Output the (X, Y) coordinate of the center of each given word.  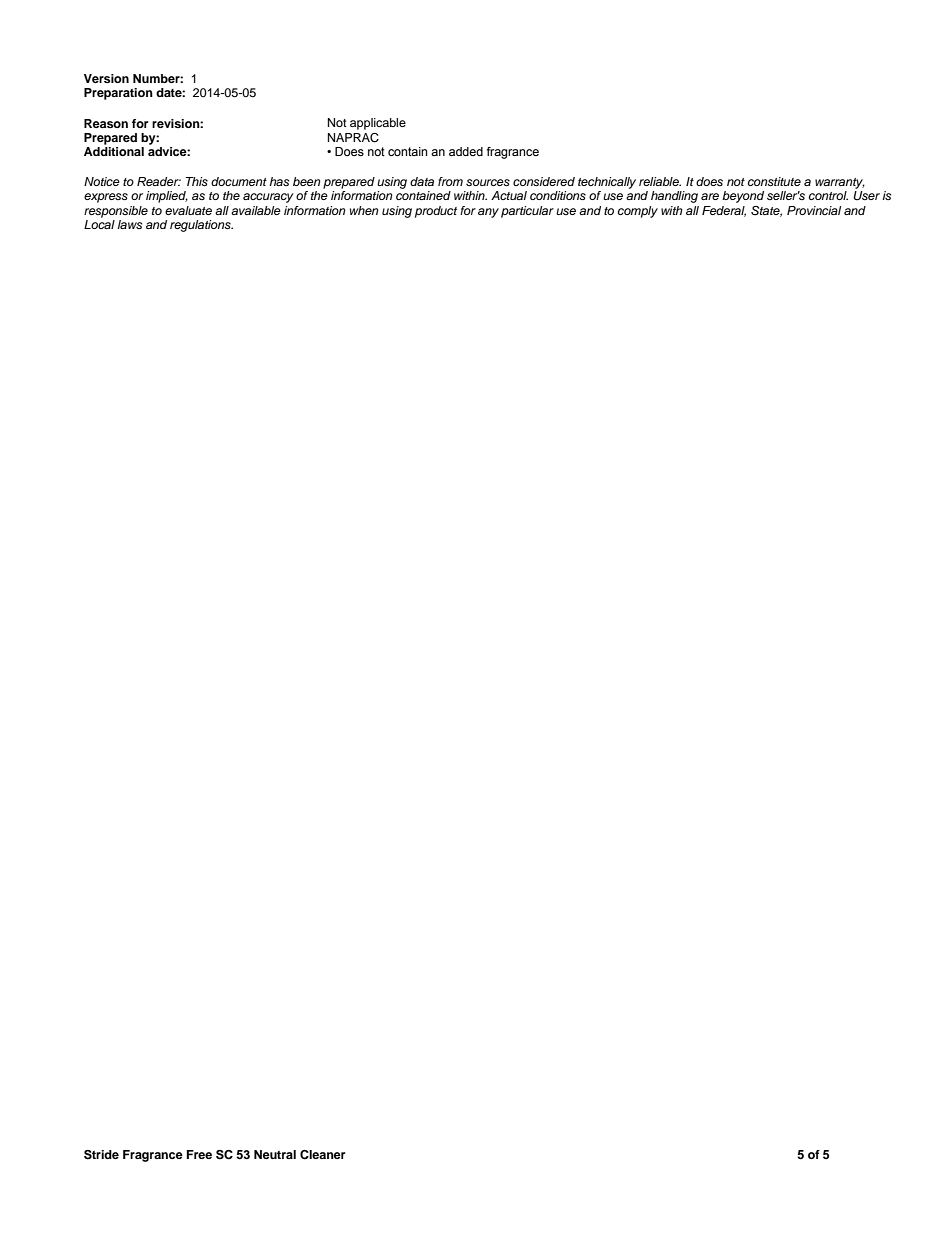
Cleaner (322, 1155)
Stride (101, 1155)
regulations (201, 226)
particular (527, 212)
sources (488, 182)
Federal (724, 211)
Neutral (275, 1154)
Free (199, 1154)
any (488, 213)
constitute (774, 181)
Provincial (814, 210)
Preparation (118, 94)
